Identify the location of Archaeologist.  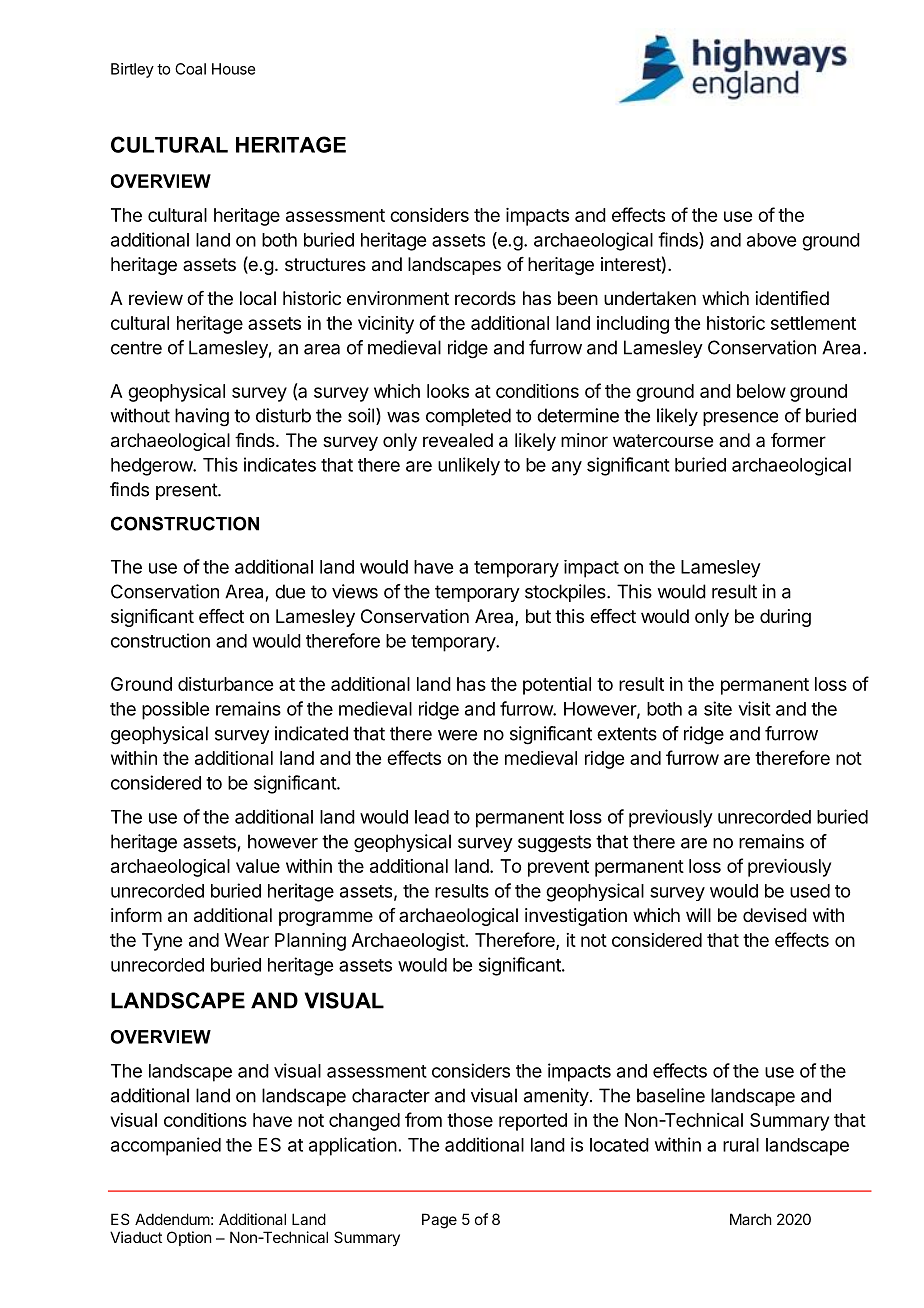
(408, 942).
